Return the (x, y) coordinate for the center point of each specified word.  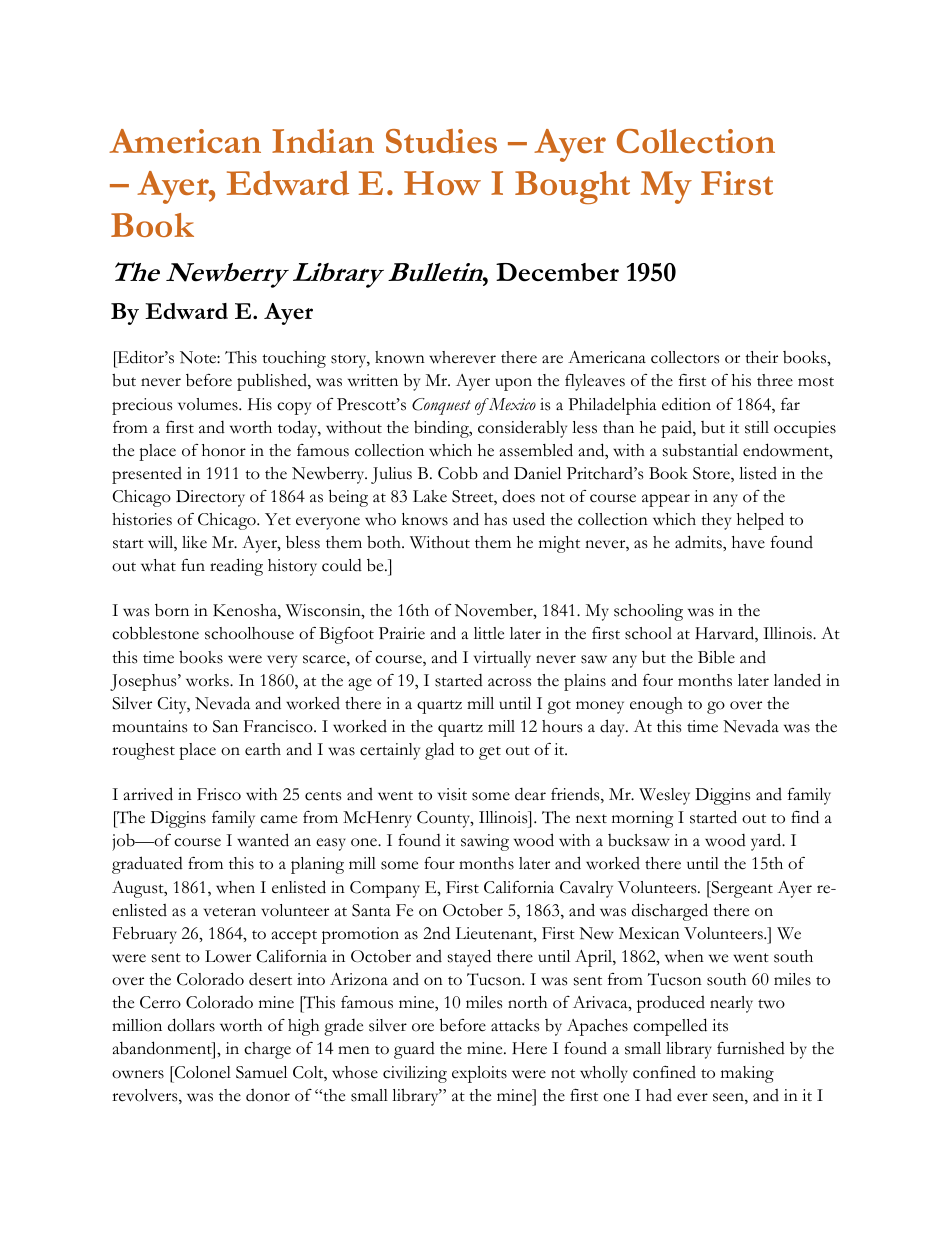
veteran (230, 912)
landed (797, 680)
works (208, 680)
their (761, 357)
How (442, 183)
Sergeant (741, 889)
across (509, 682)
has (495, 519)
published (273, 382)
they (716, 521)
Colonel (201, 1072)
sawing (485, 842)
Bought (572, 187)
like (194, 542)
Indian (323, 141)
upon (513, 384)
